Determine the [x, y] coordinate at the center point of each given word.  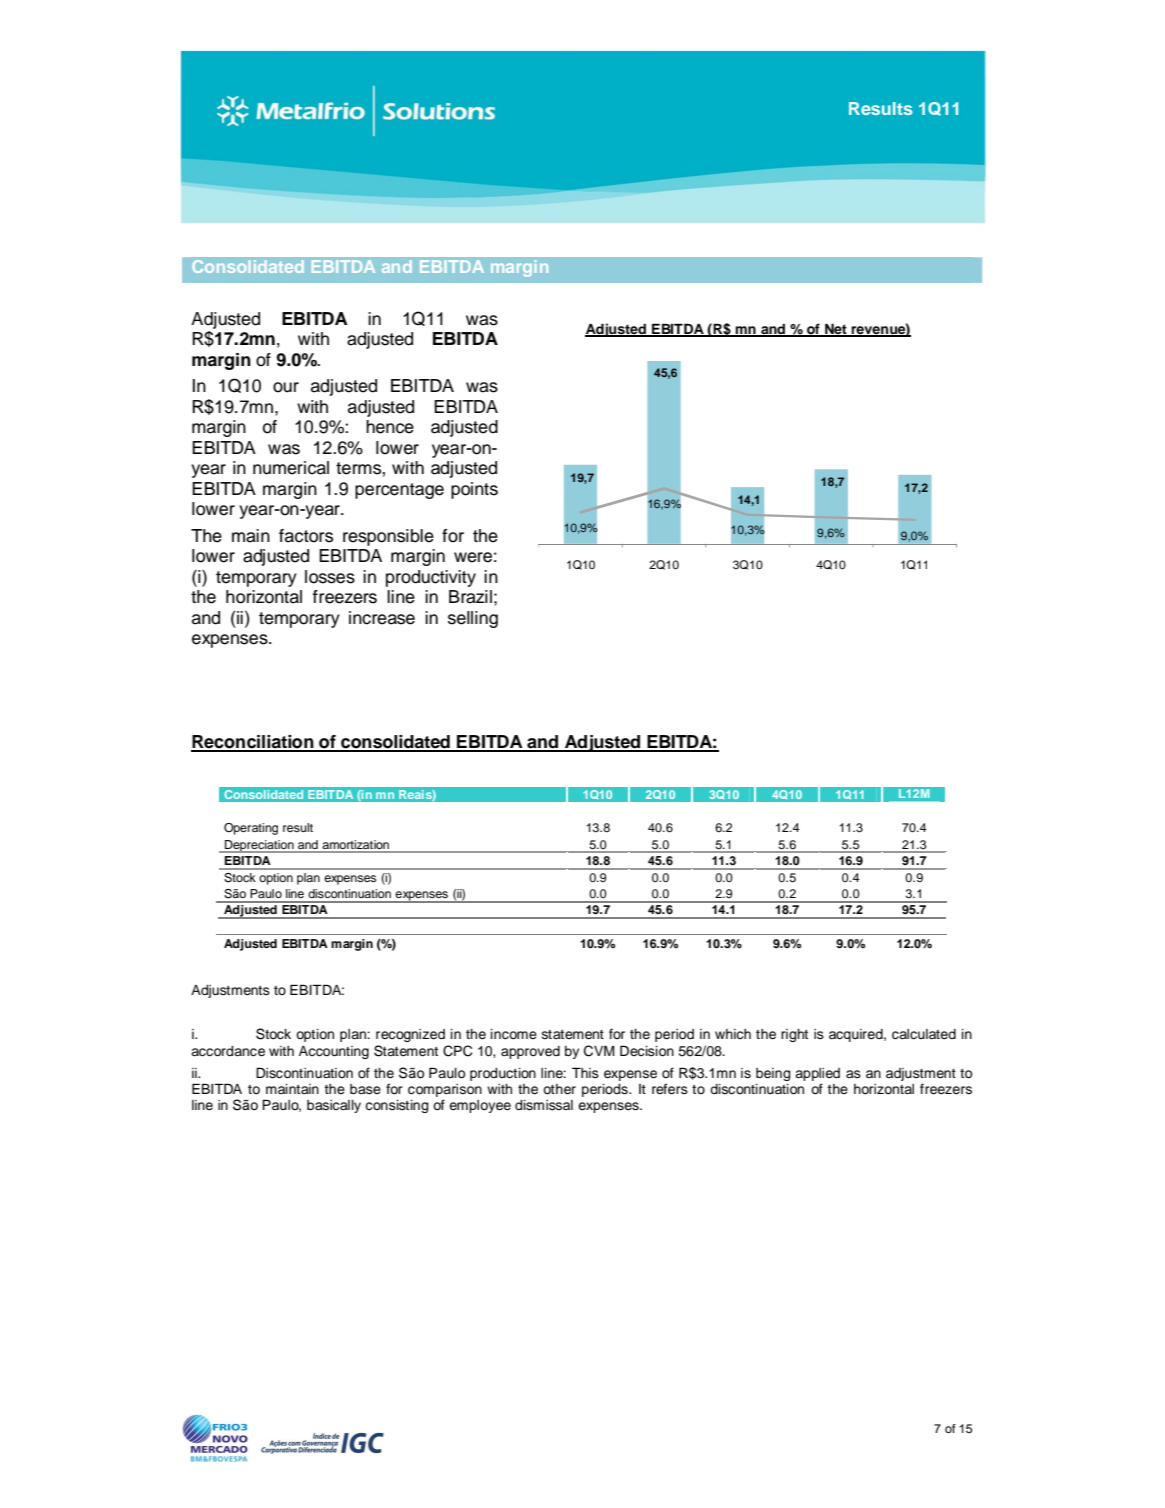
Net [836, 329]
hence [390, 427]
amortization [356, 846]
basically [334, 1106]
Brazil [470, 597]
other [559, 1089]
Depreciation [259, 846]
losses [330, 577]
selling [473, 619]
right [794, 1035]
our [286, 387]
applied [817, 1074]
